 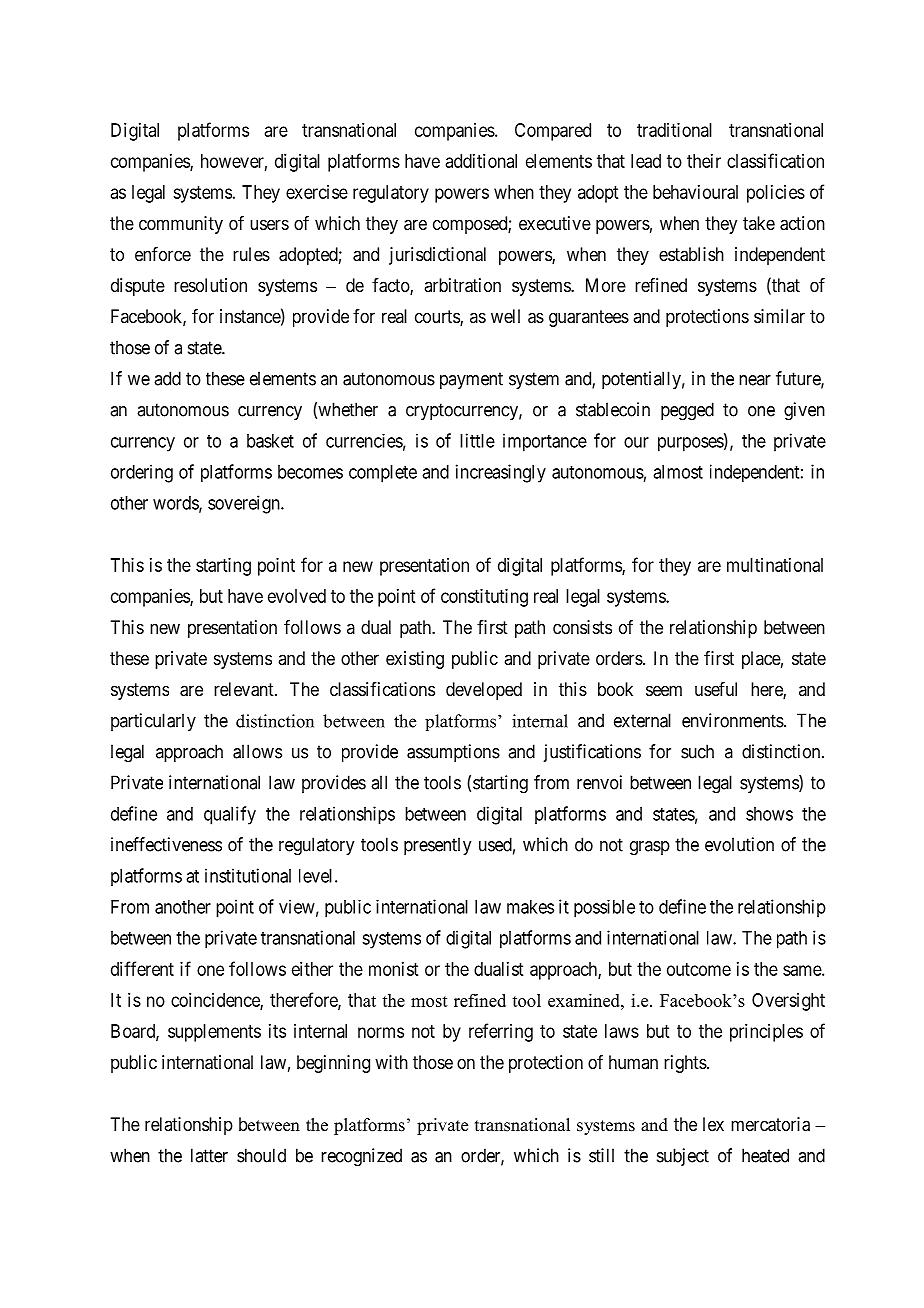 I want to click on latter, so click(x=209, y=1155).
